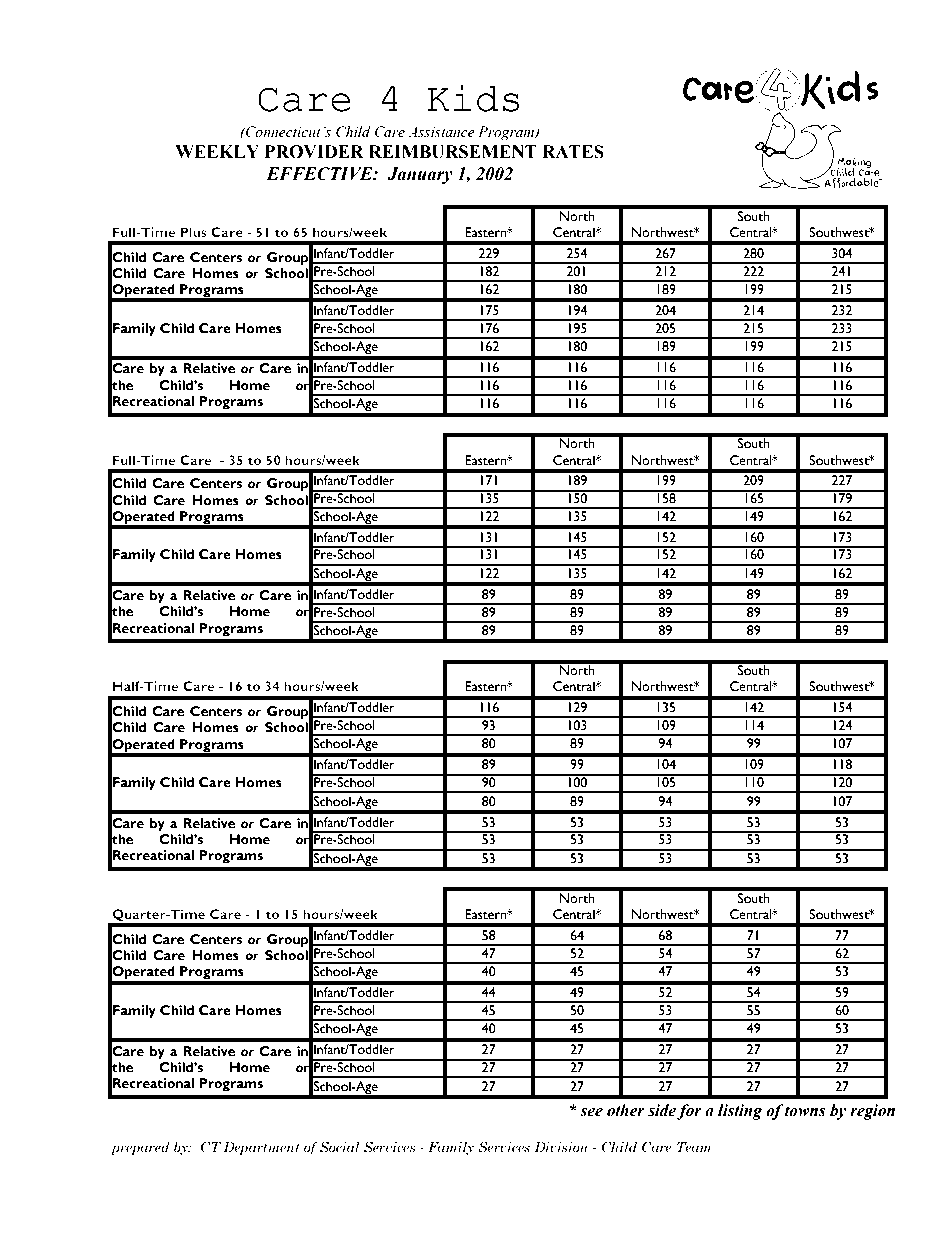  I want to click on January, so click(420, 175).
